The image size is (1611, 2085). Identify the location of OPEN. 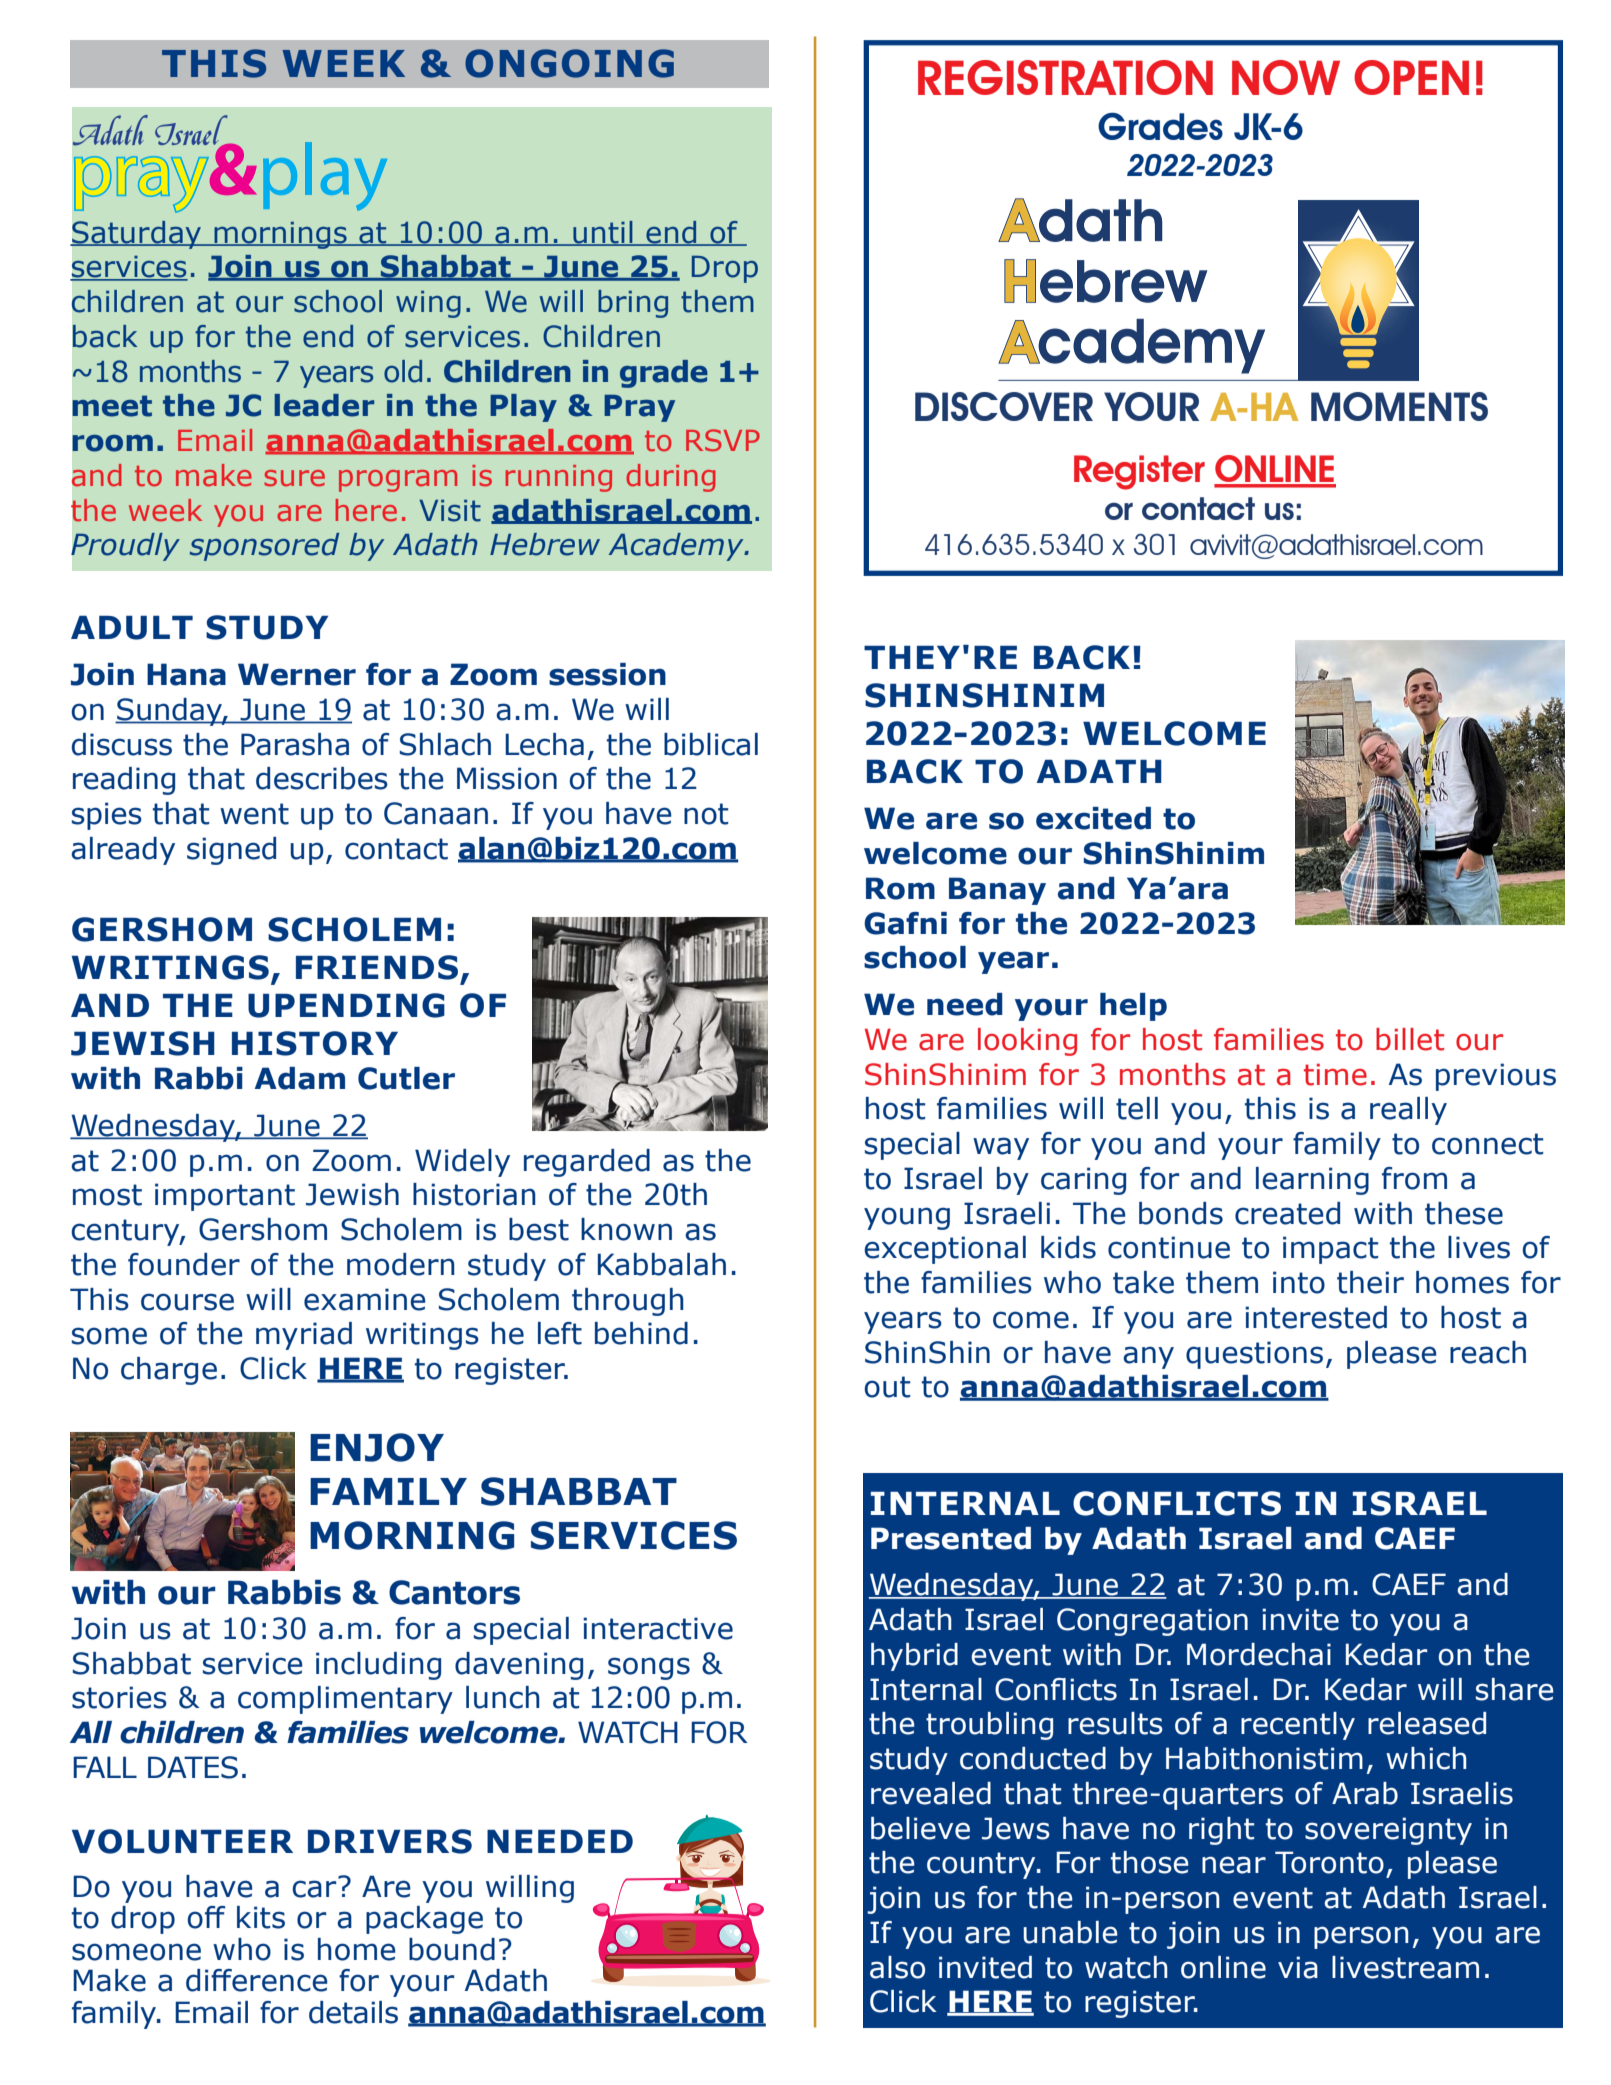
(1411, 77).
